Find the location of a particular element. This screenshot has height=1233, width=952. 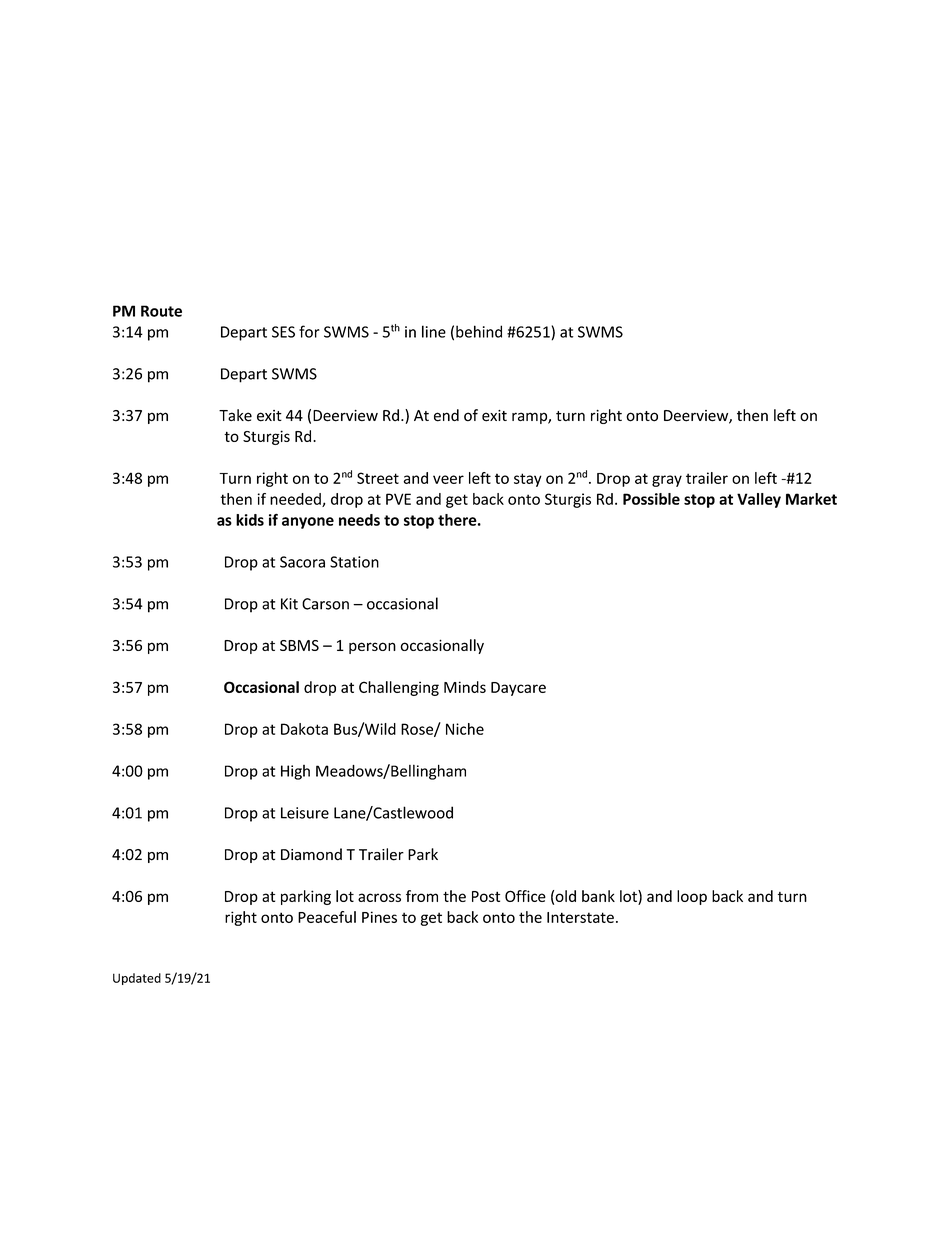

veer is located at coordinates (448, 479).
